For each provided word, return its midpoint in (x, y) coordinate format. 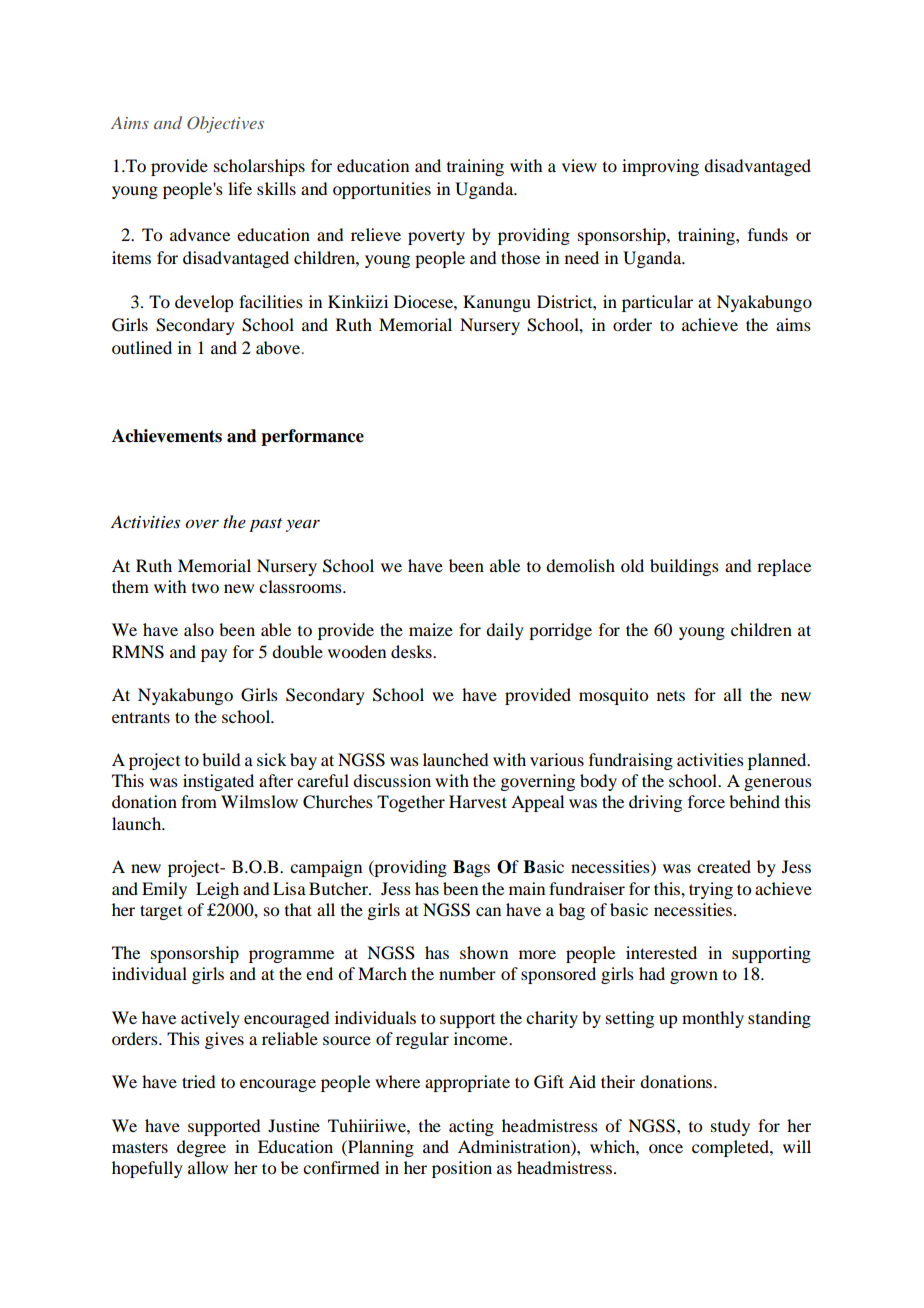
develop (204, 303)
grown (694, 977)
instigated (218, 782)
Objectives (225, 124)
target (161, 912)
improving (660, 167)
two (205, 588)
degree (201, 1148)
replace (784, 567)
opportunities (382, 190)
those (520, 257)
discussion (392, 780)
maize (431, 629)
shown (484, 952)
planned (778, 761)
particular (657, 303)
